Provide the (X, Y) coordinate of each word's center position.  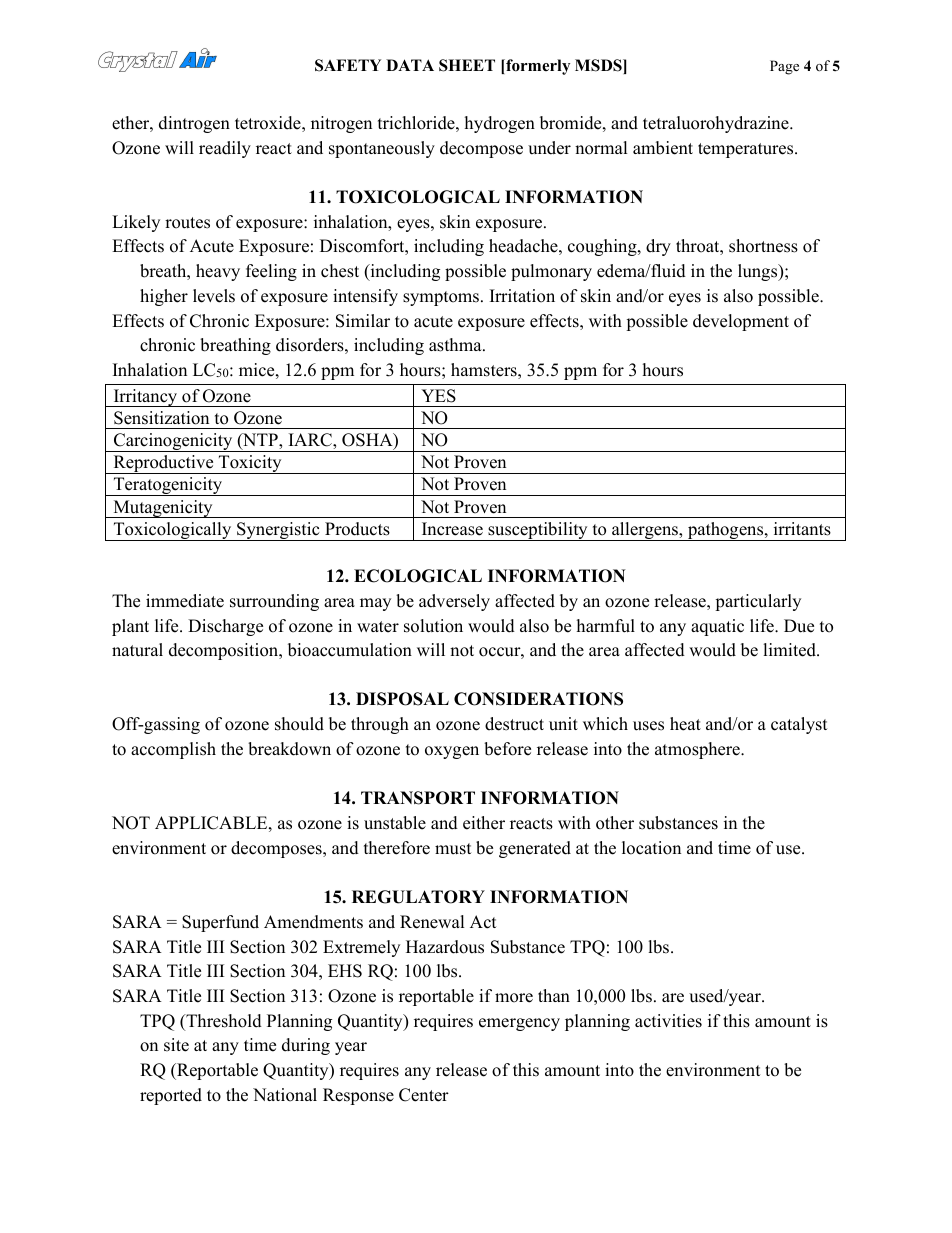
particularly (758, 602)
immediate (185, 601)
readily (225, 149)
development (741, 322)
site (176, 1045)
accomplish (173, 750)
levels (214, 296)
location (651, 848)
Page (784, 67)
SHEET (467, 65)
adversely (454, 602)
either (484, 823)
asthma (456, 345)
